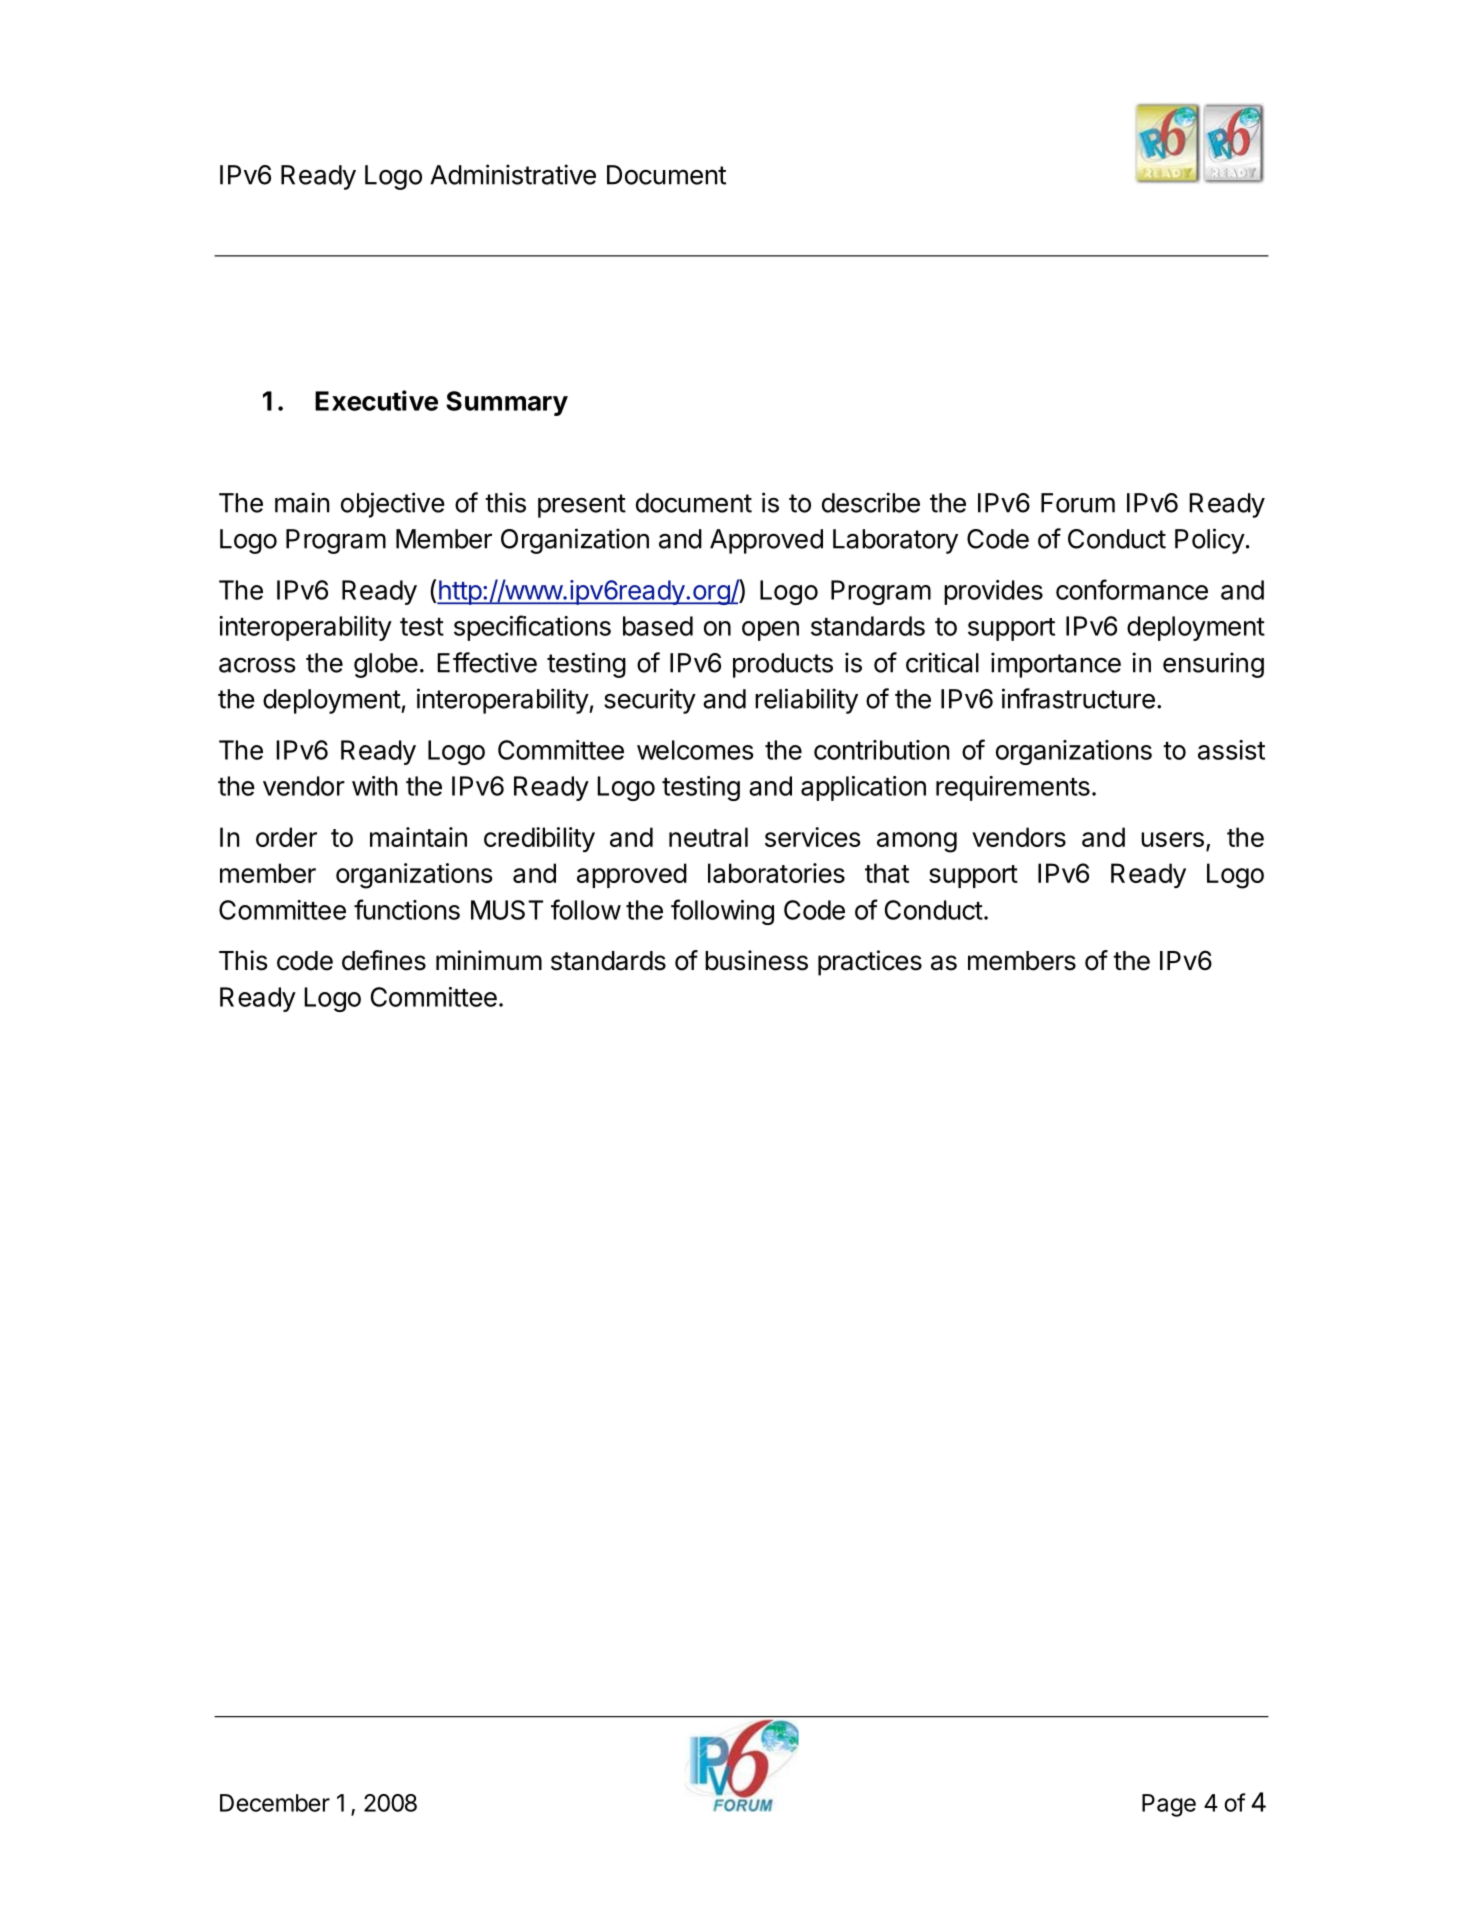 The height and width of the page is (1919, 1483). What do you see at coordinates (1078, 503) in the page?
I see `Forum` at bounding box center [1078, 503].
